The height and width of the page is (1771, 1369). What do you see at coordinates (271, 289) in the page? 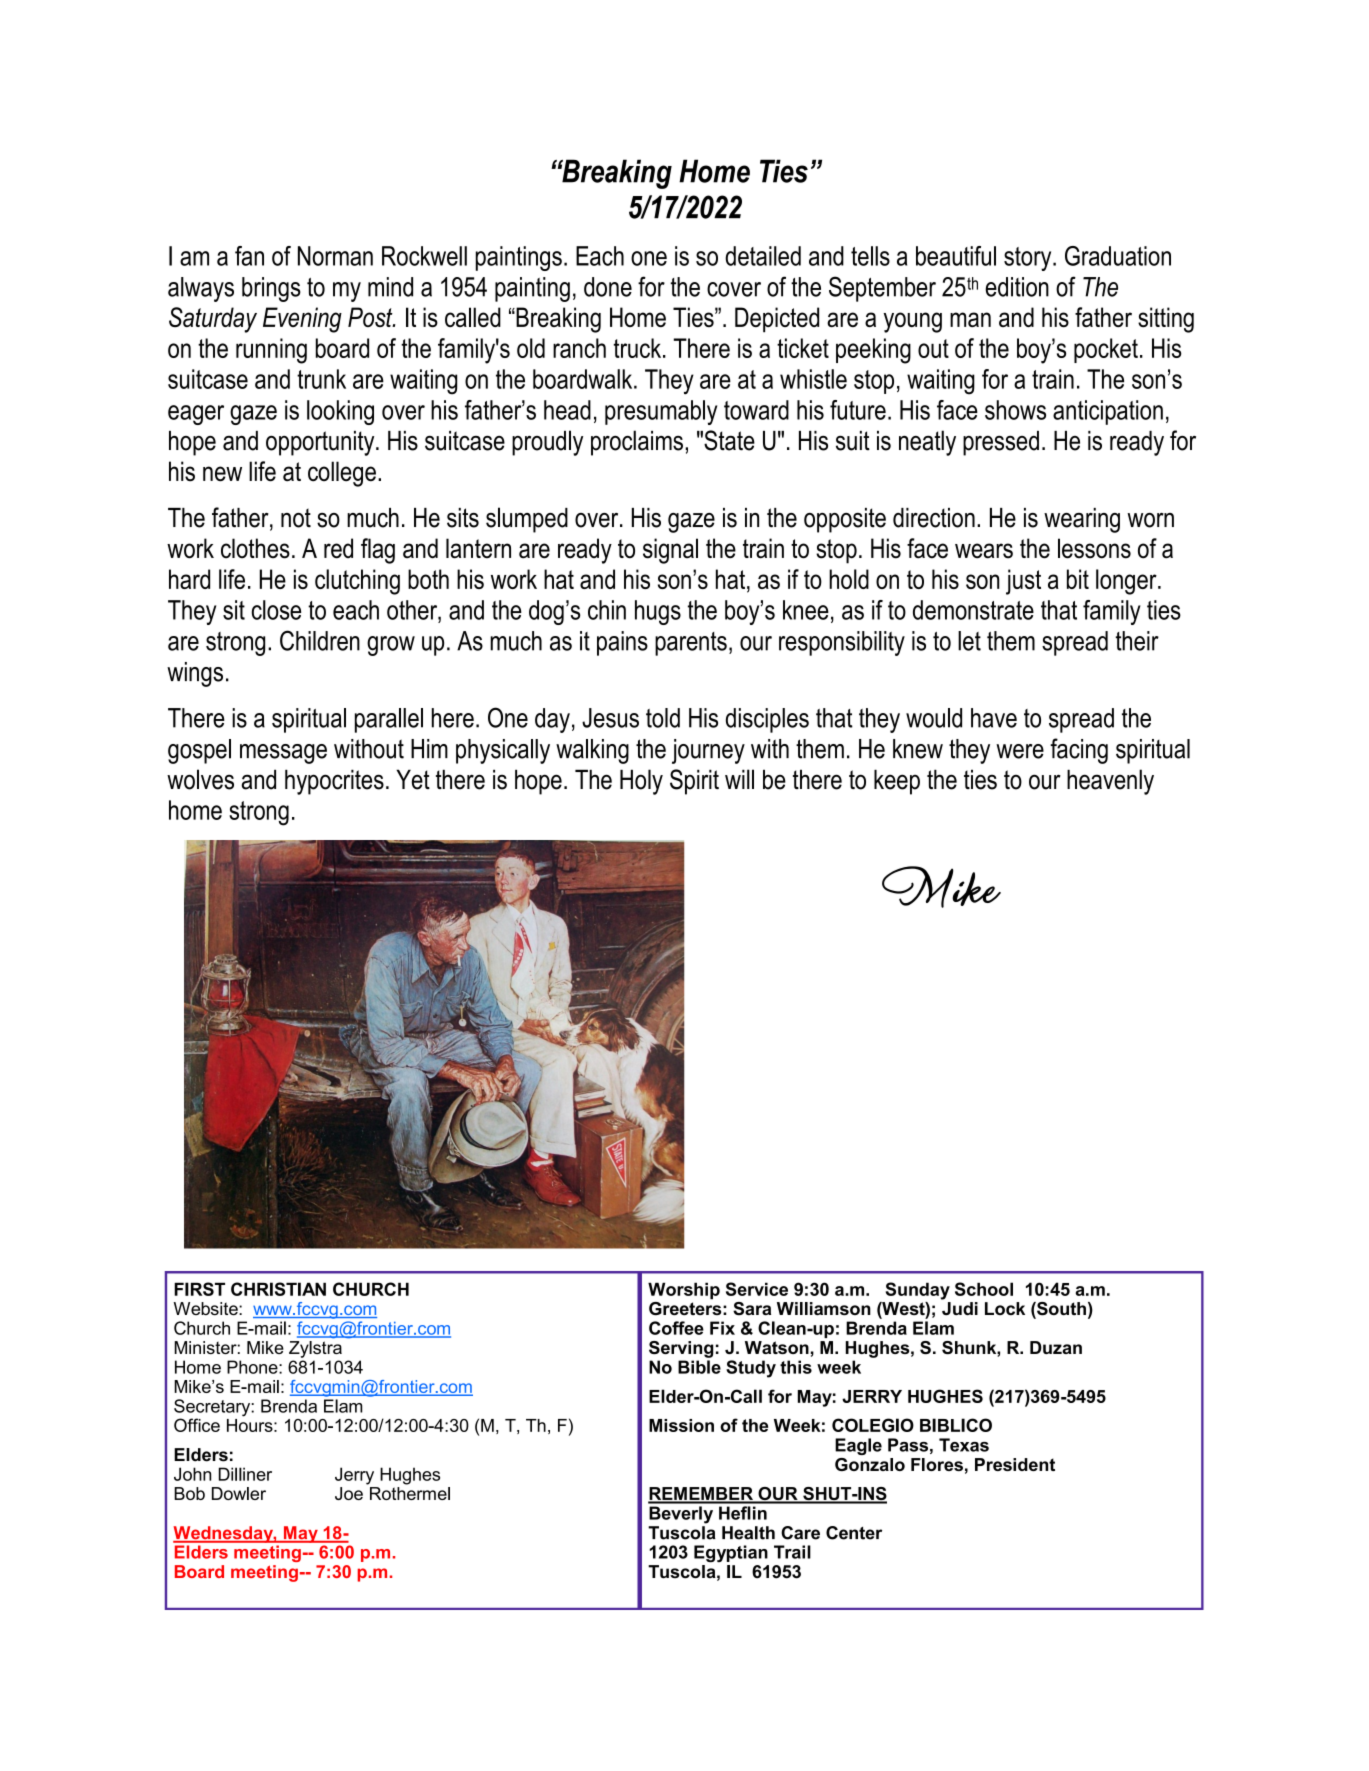
I see `brings` at bounding box center [271, 289].
